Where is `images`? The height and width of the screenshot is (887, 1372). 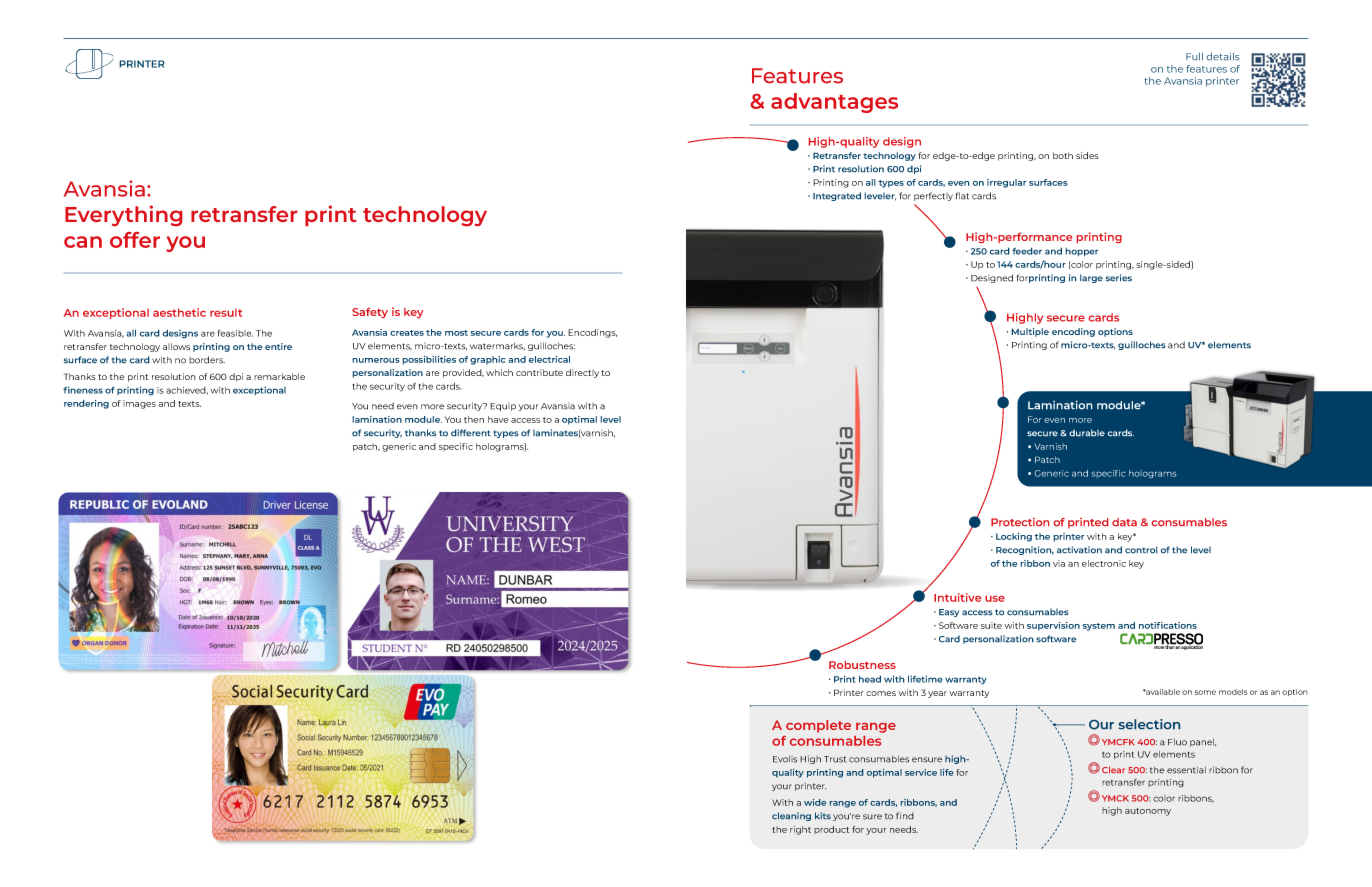
images is located at coordinates (139, 404).
